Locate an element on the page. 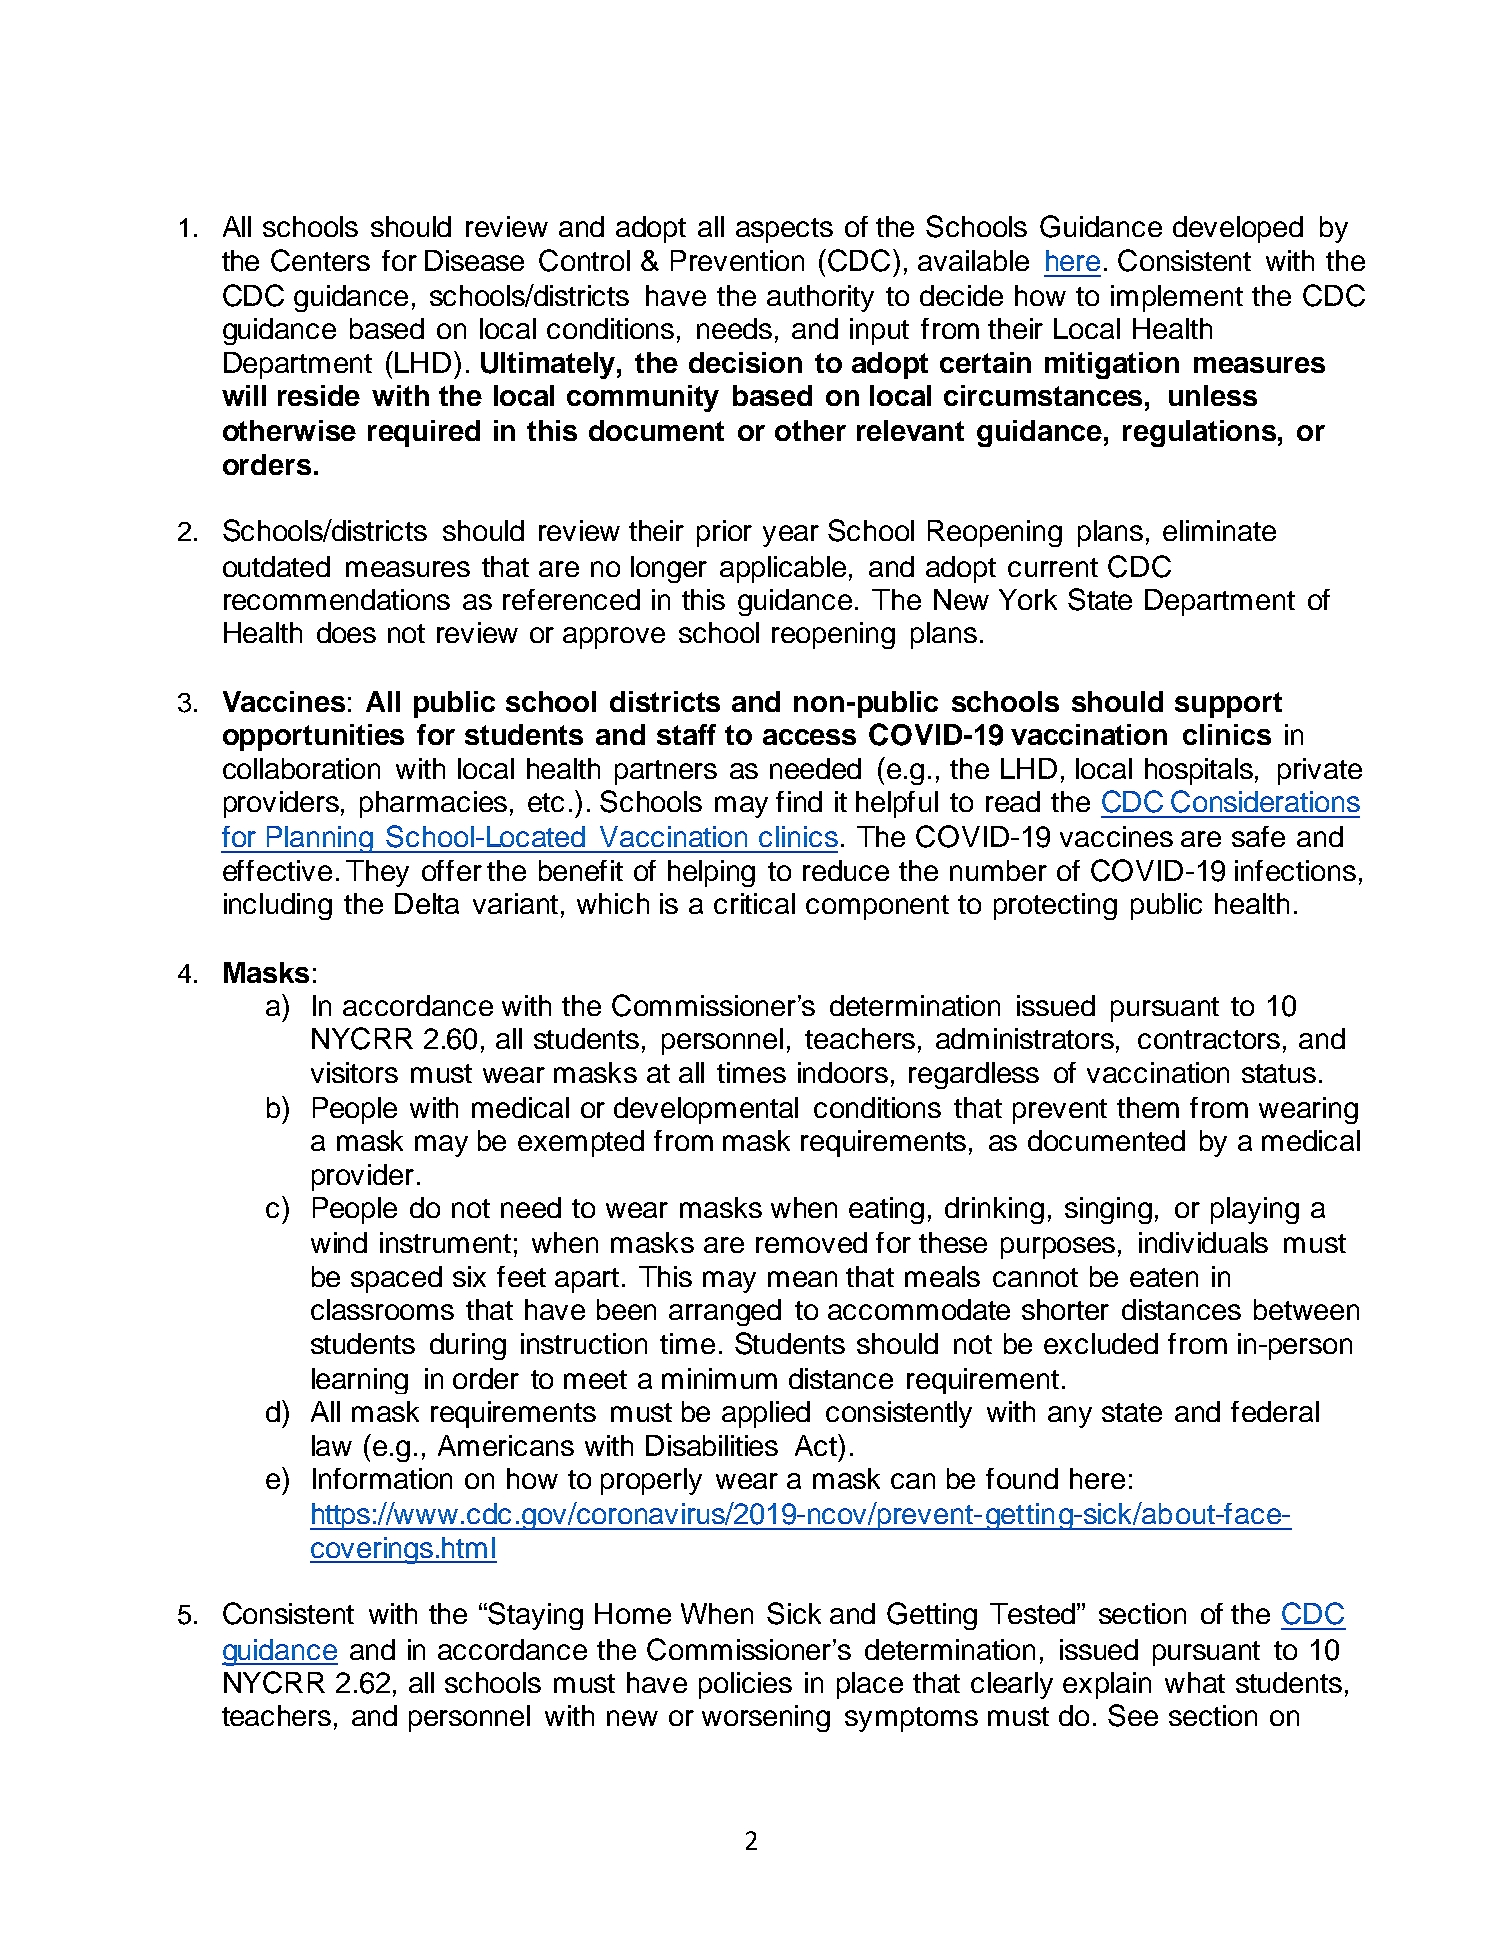  them is located at coordinates (1148, 1107).
